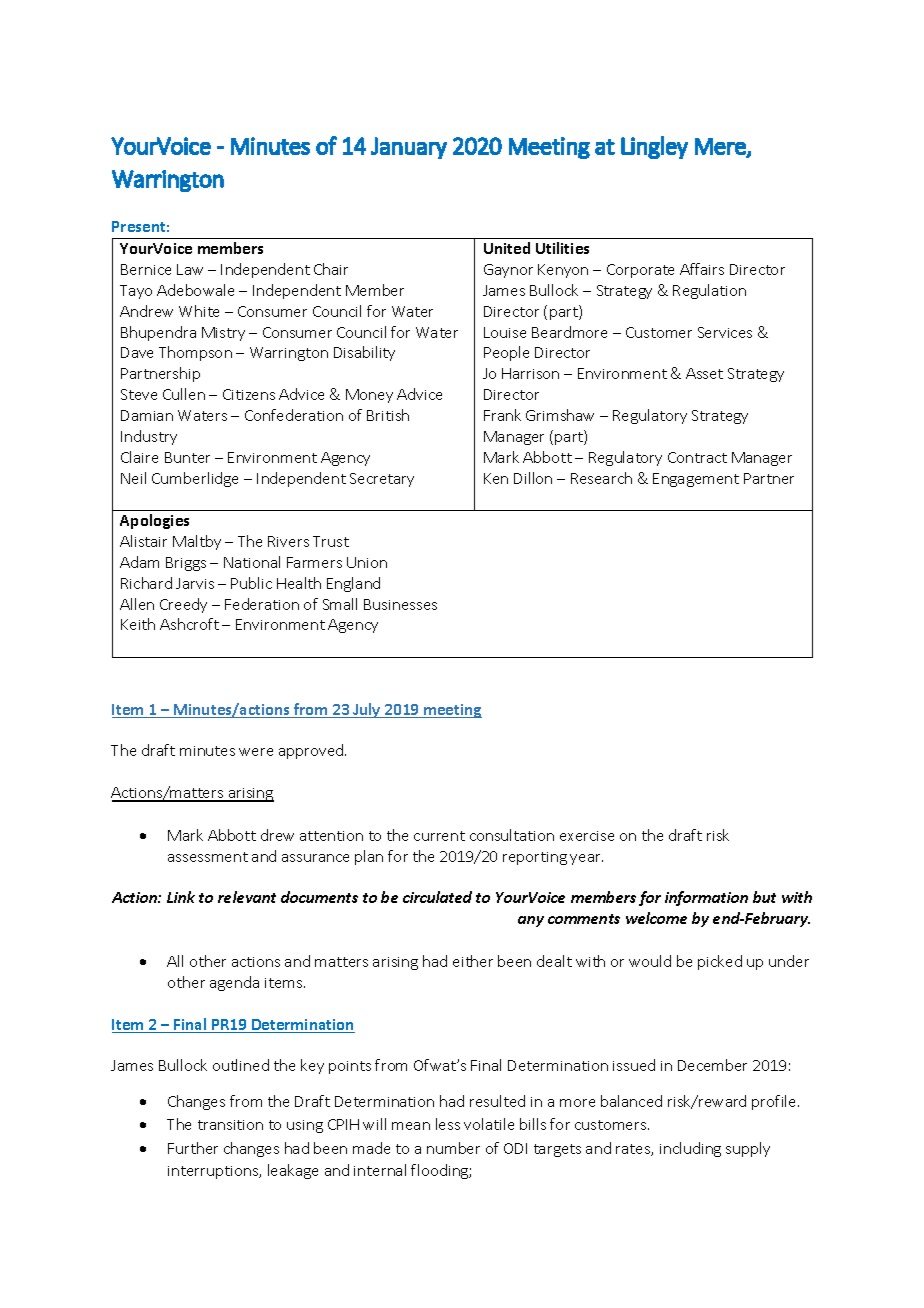  I want to click on circulated, so click(437, 897).
